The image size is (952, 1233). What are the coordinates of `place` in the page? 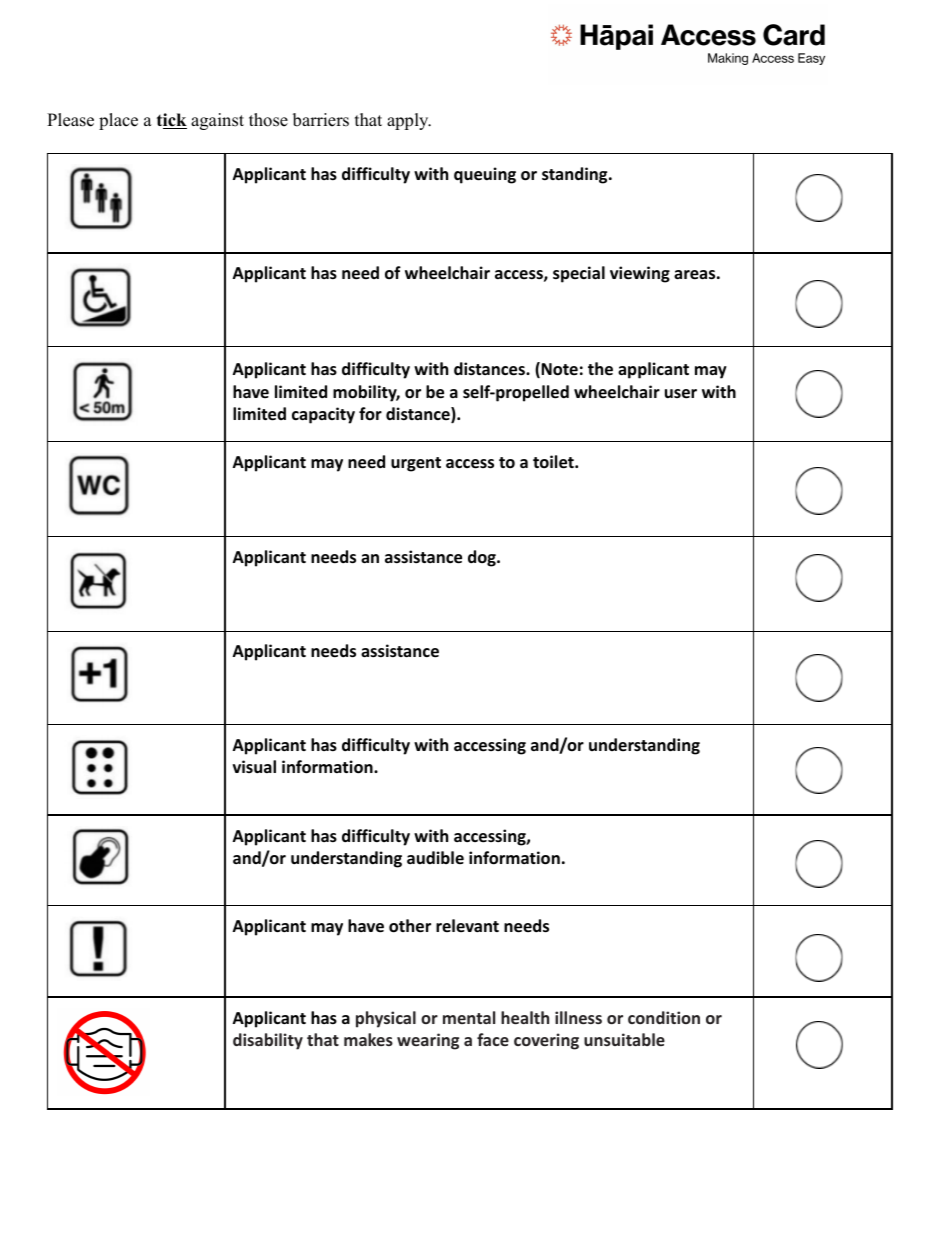 It's located at (118, 121).
